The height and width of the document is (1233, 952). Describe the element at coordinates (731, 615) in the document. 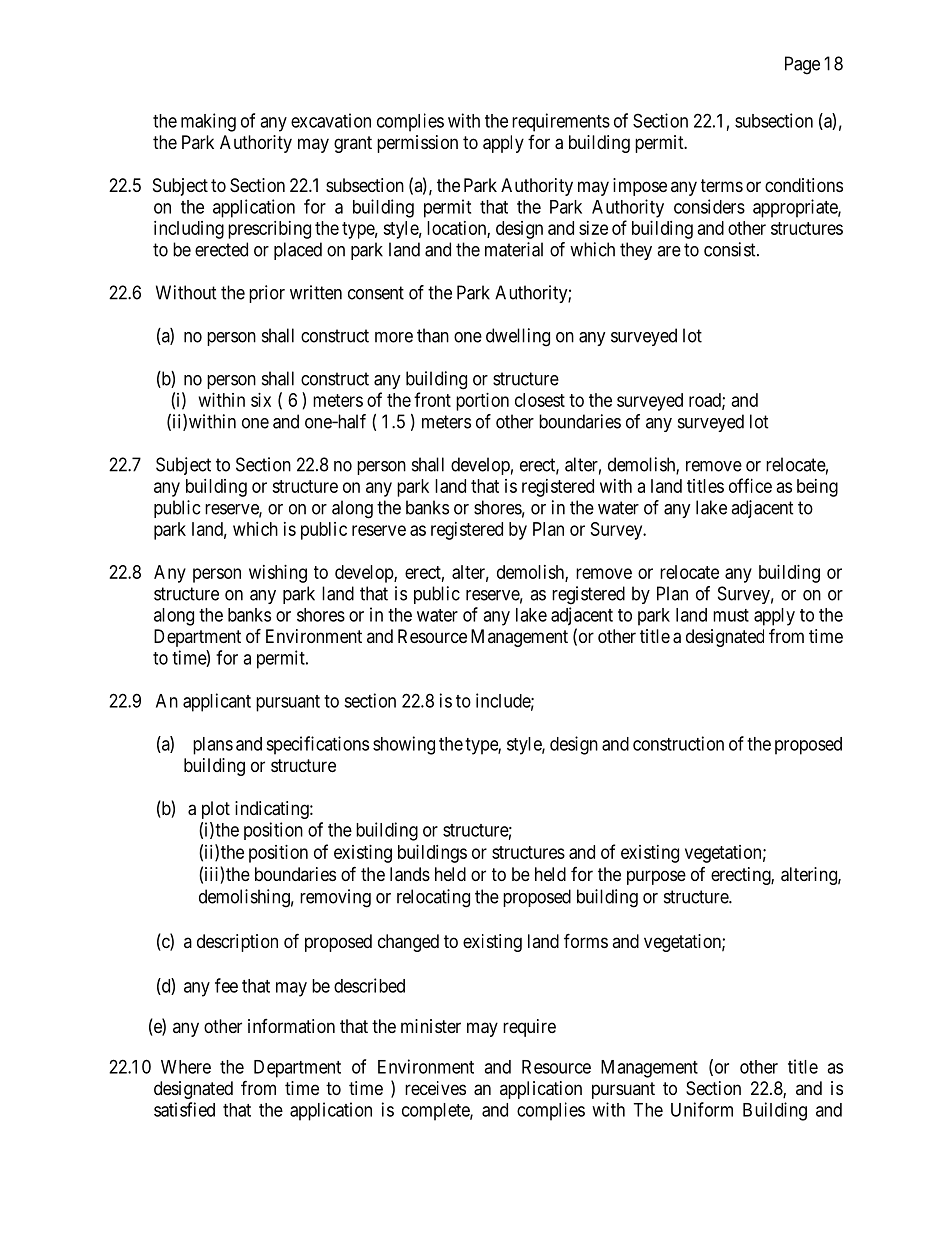

I see `must` at that location.
